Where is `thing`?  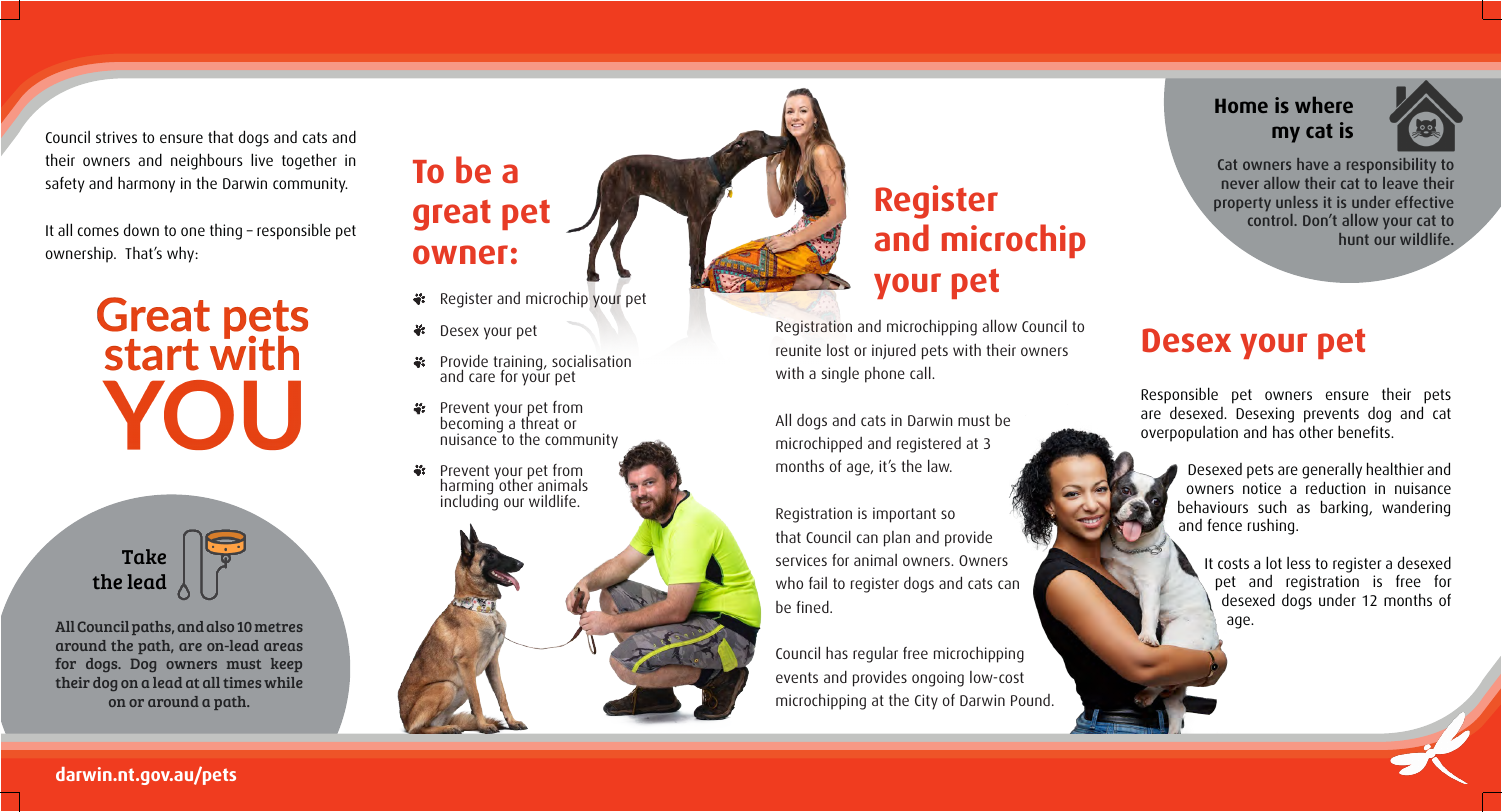 thing is located at coordinates (226, 232).
